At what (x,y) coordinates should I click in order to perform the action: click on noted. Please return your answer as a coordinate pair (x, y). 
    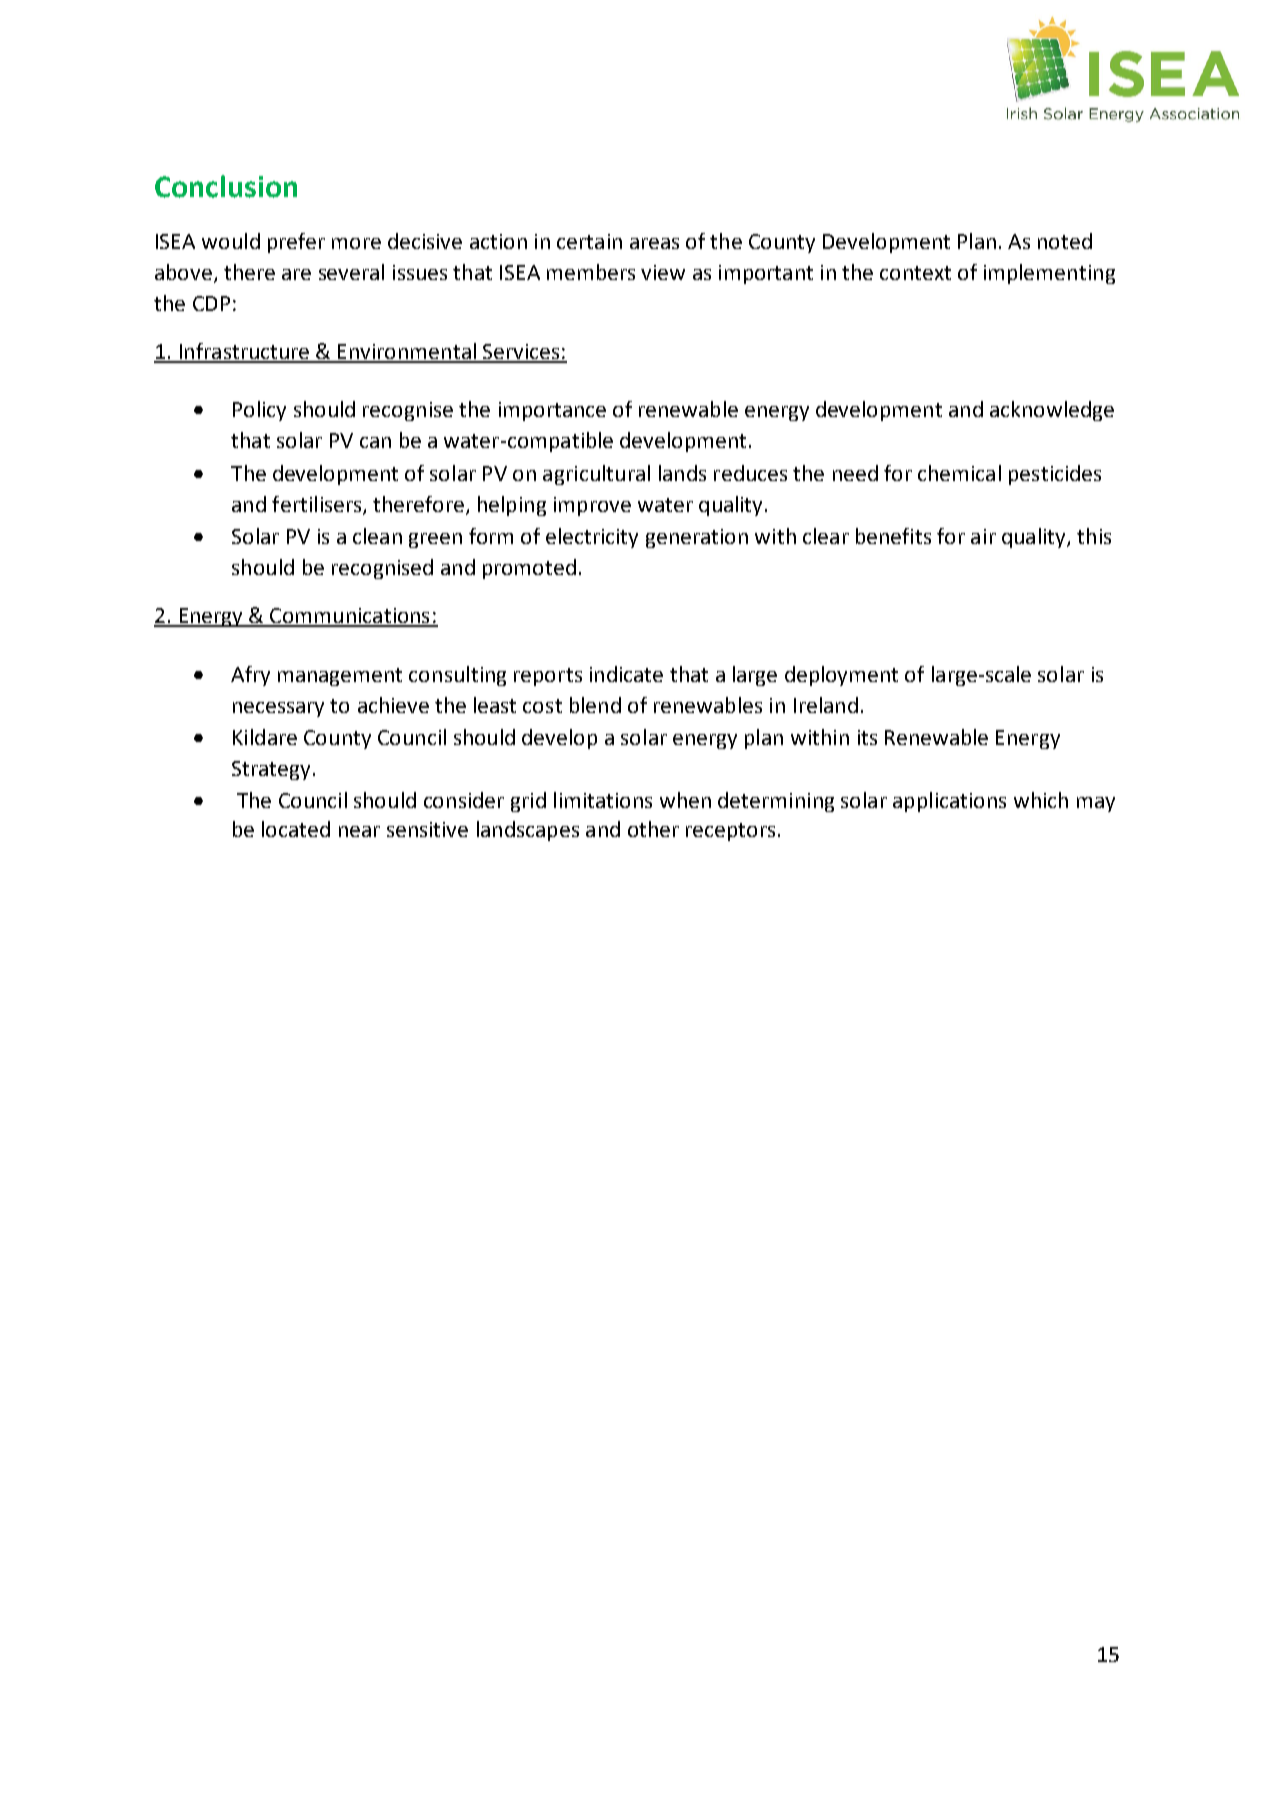
    Looking at the image, I should click on (1065, 241).
